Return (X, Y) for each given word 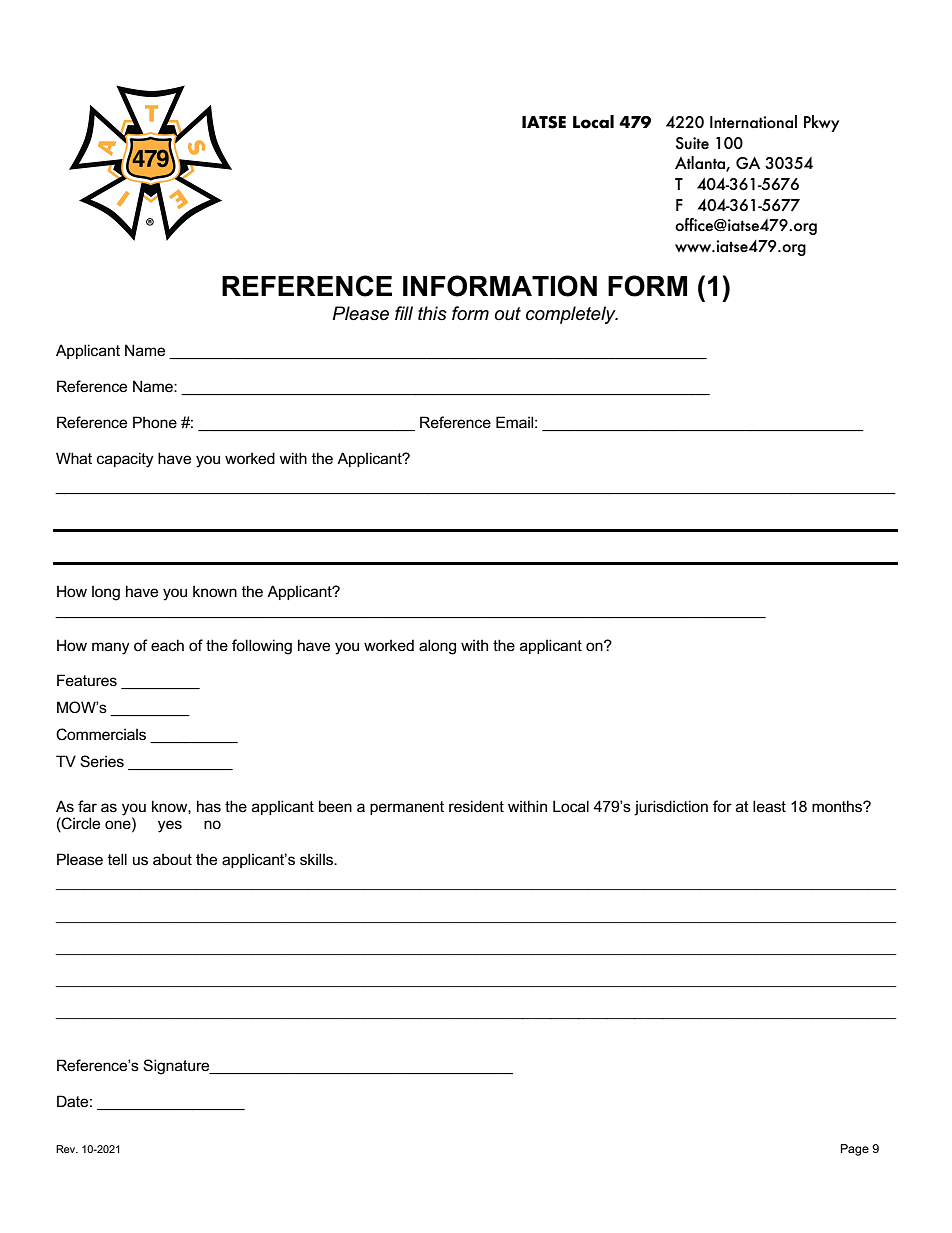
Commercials (101, 734)
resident (476, 806)
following (262, 647)
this (432, 313)
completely (572, 315)
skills (317, 859)
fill (404, 313)
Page (855, 1150)
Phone (155, 422)
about (172, 859)
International (753, 122)
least (769, 806)
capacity (125, 460)
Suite (692, 143)
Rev (67, 1149)
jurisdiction (671, 808)
